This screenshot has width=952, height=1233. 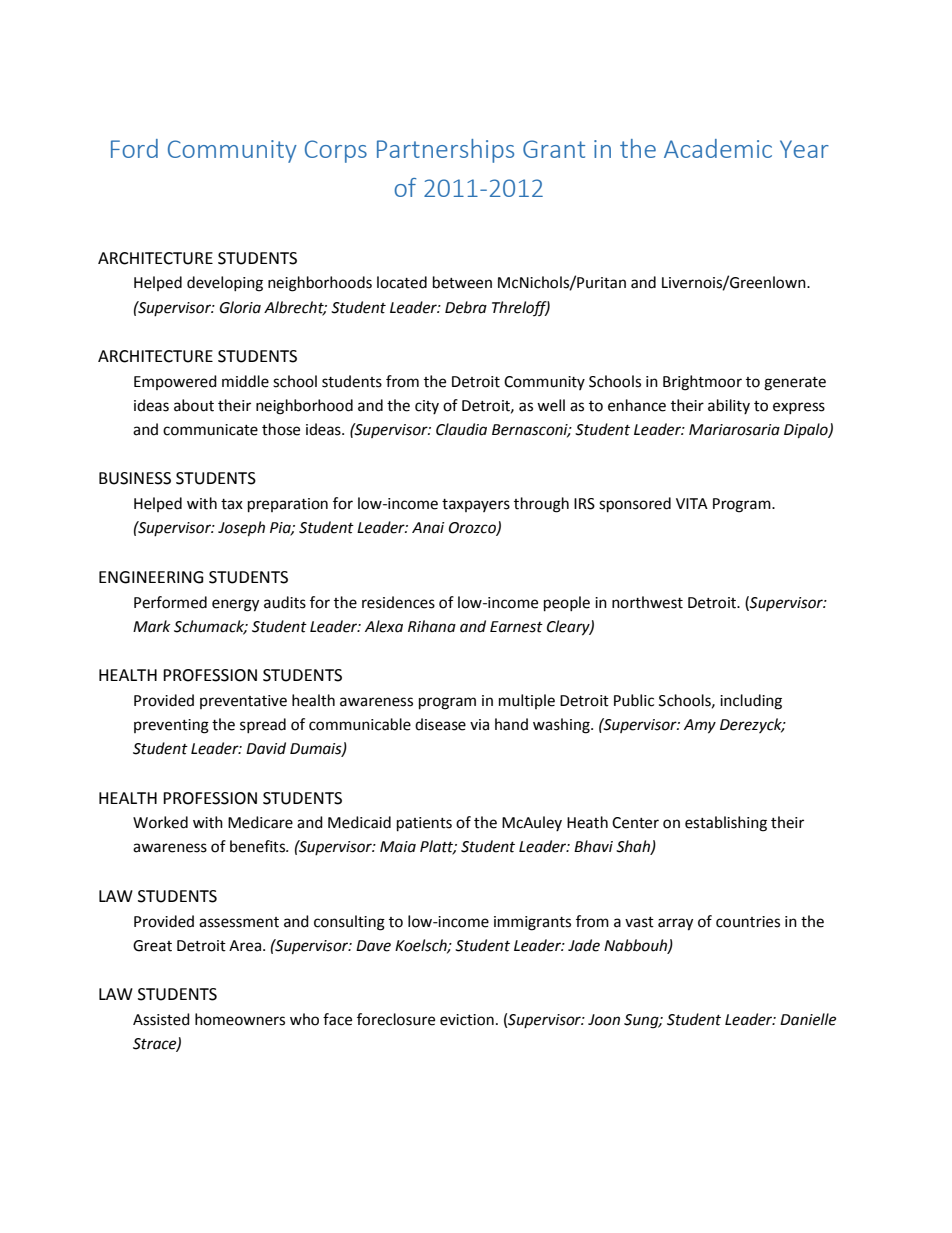 I want to click on Partnerships, so click(x=445, y=151).
